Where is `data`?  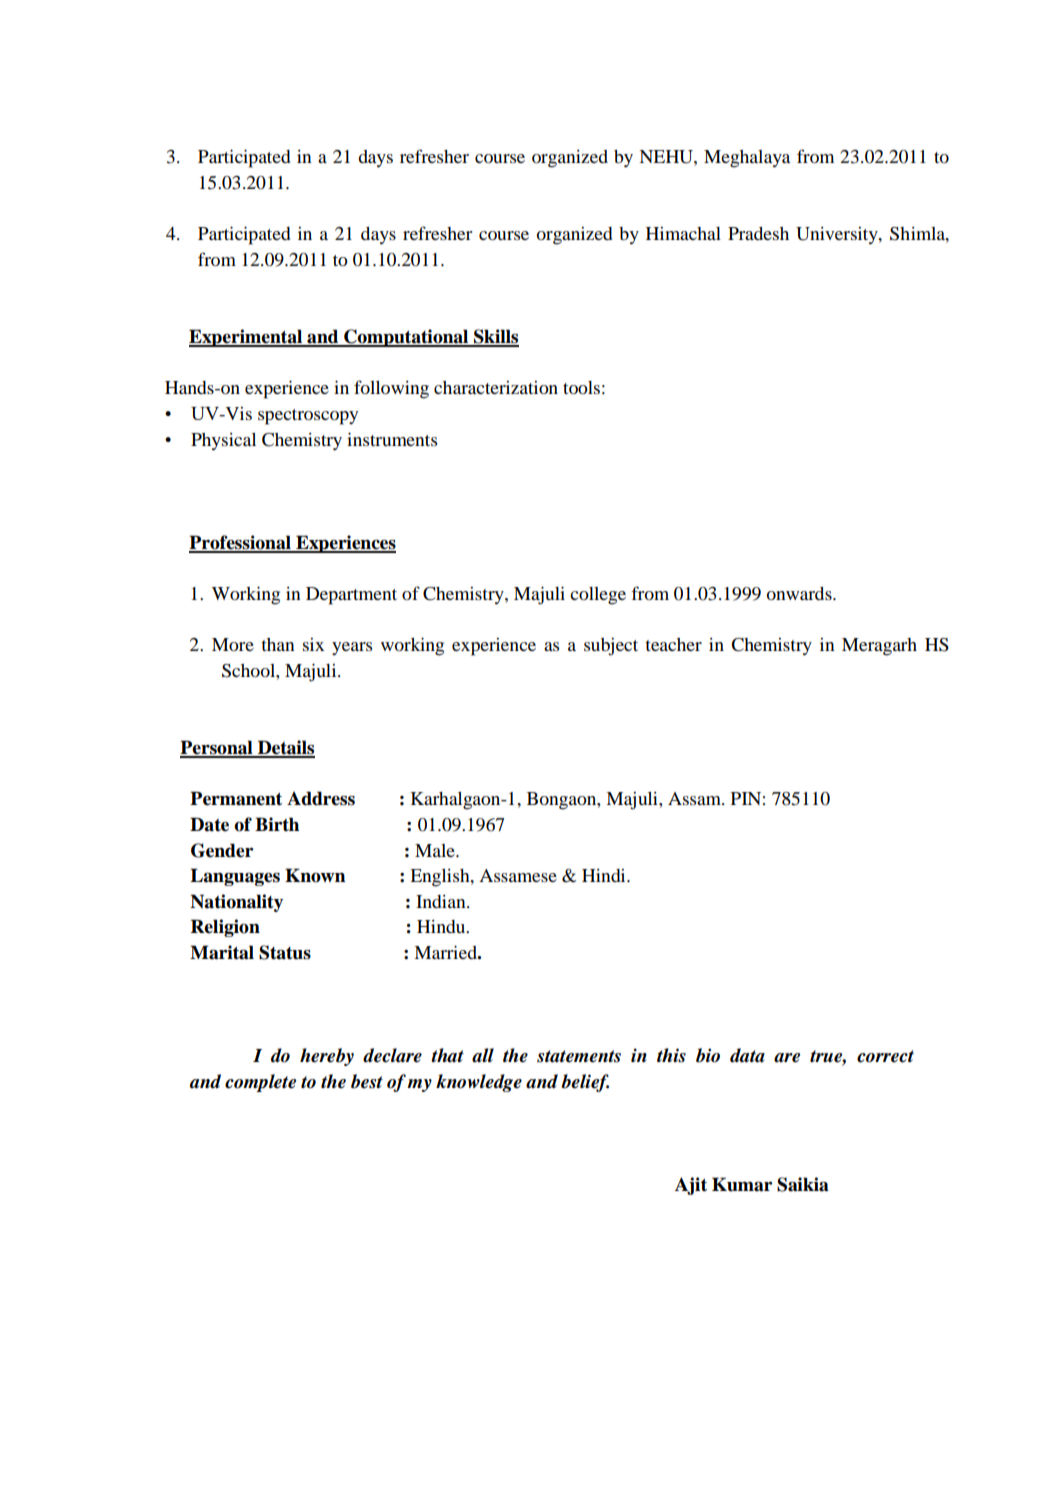
data is located at coordinates (747, 1055).
